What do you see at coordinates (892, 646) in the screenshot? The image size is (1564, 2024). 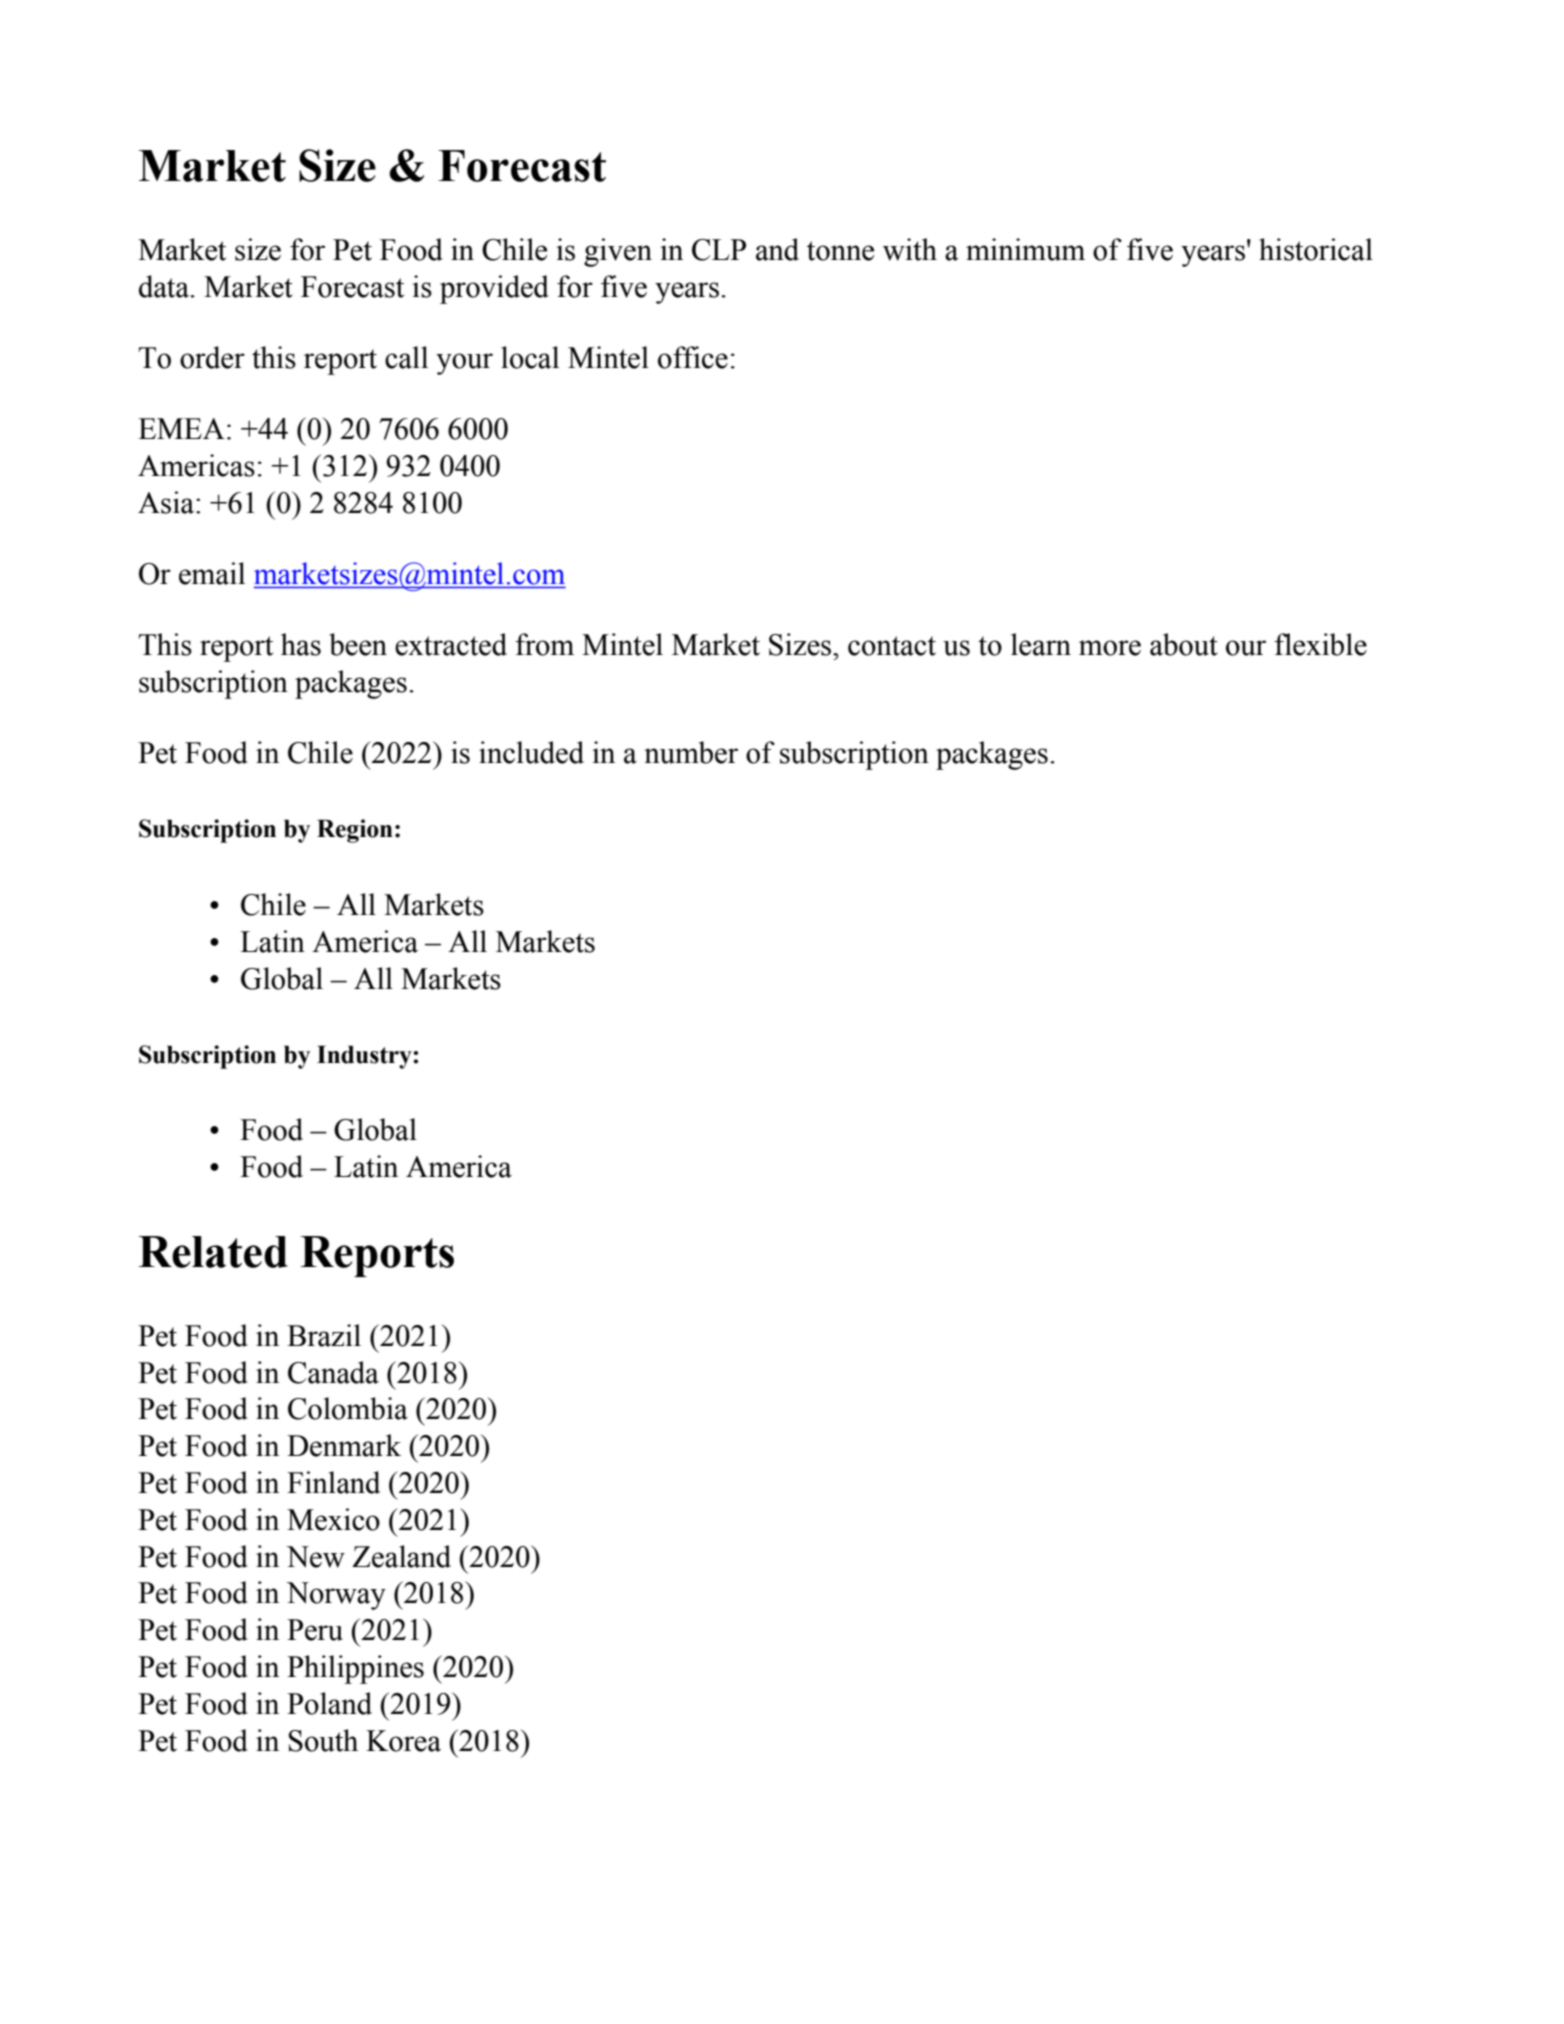 I see `contact` at bounding box center [892, 646].
